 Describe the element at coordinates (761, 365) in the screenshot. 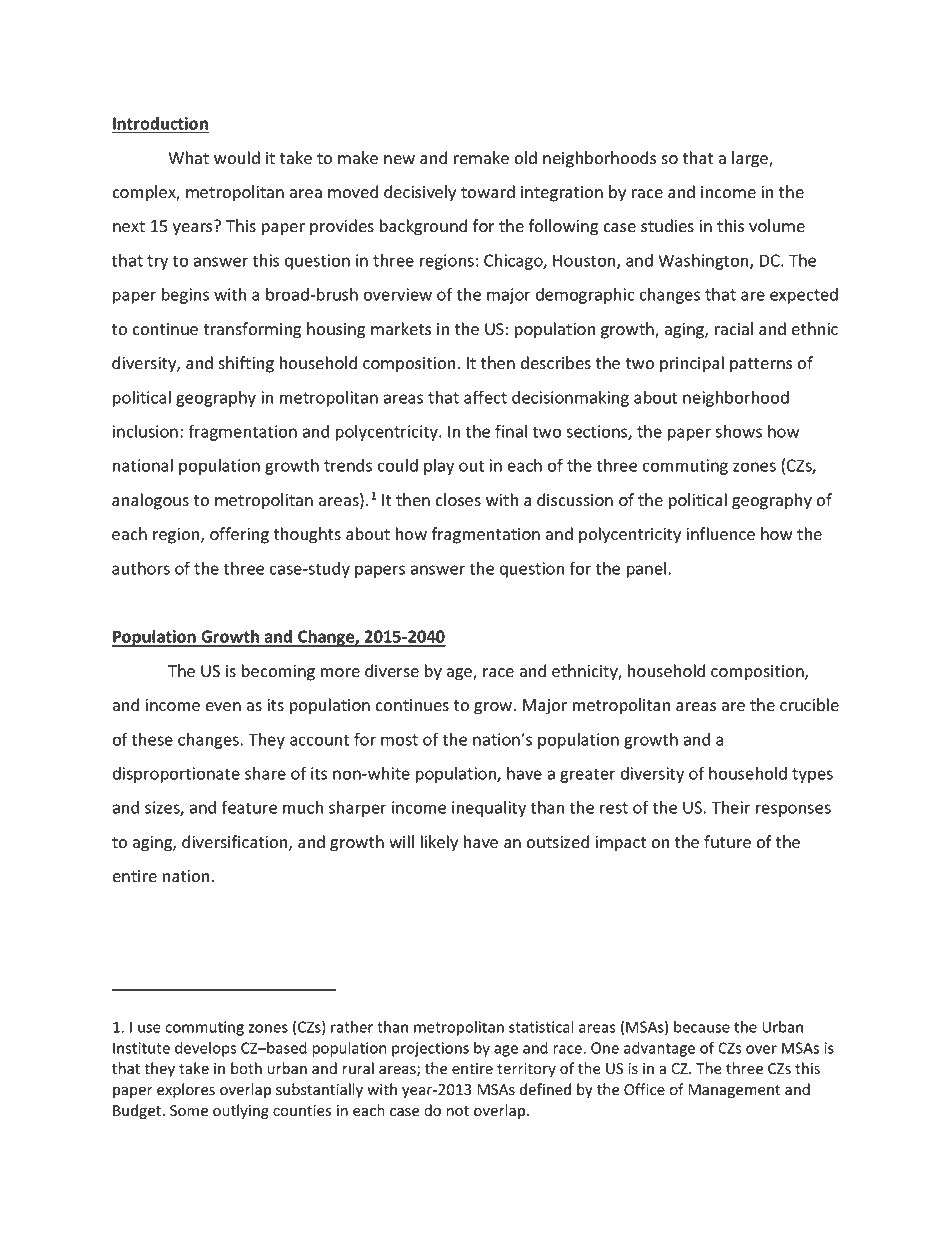

I see `patterns` at that location.
